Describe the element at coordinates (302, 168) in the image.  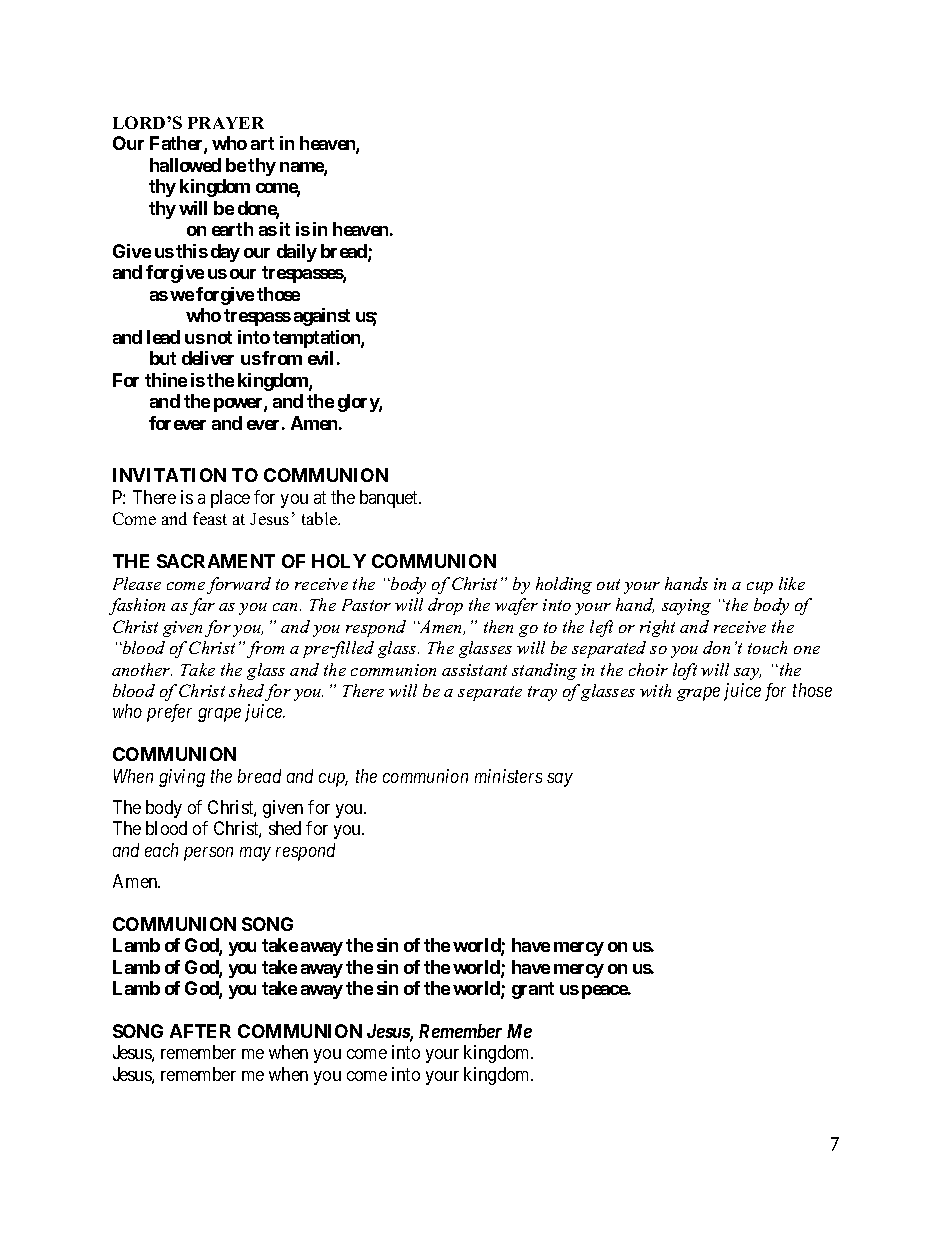
I see `name` at that location.
